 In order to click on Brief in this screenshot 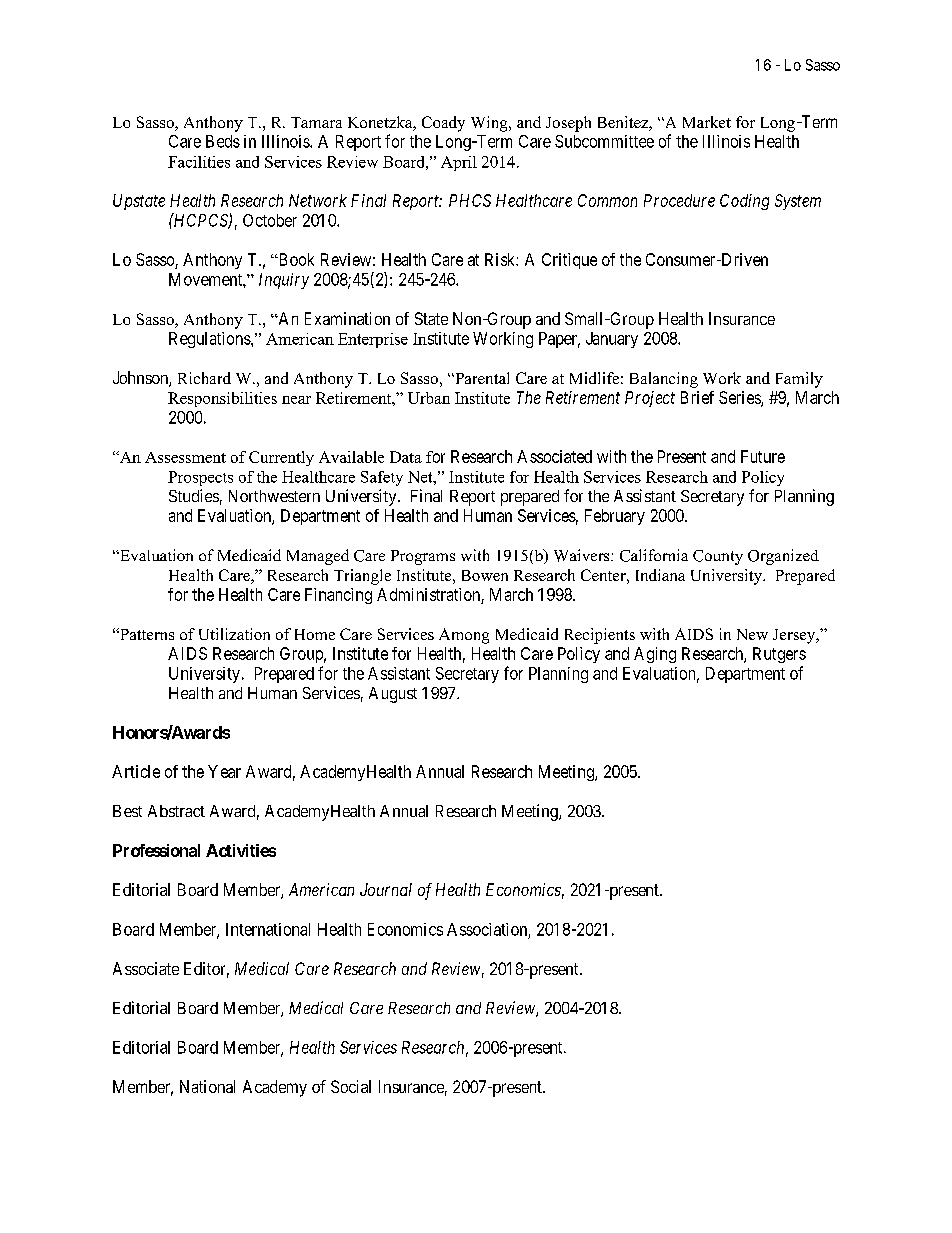, I will do `click(697, 397)`.
